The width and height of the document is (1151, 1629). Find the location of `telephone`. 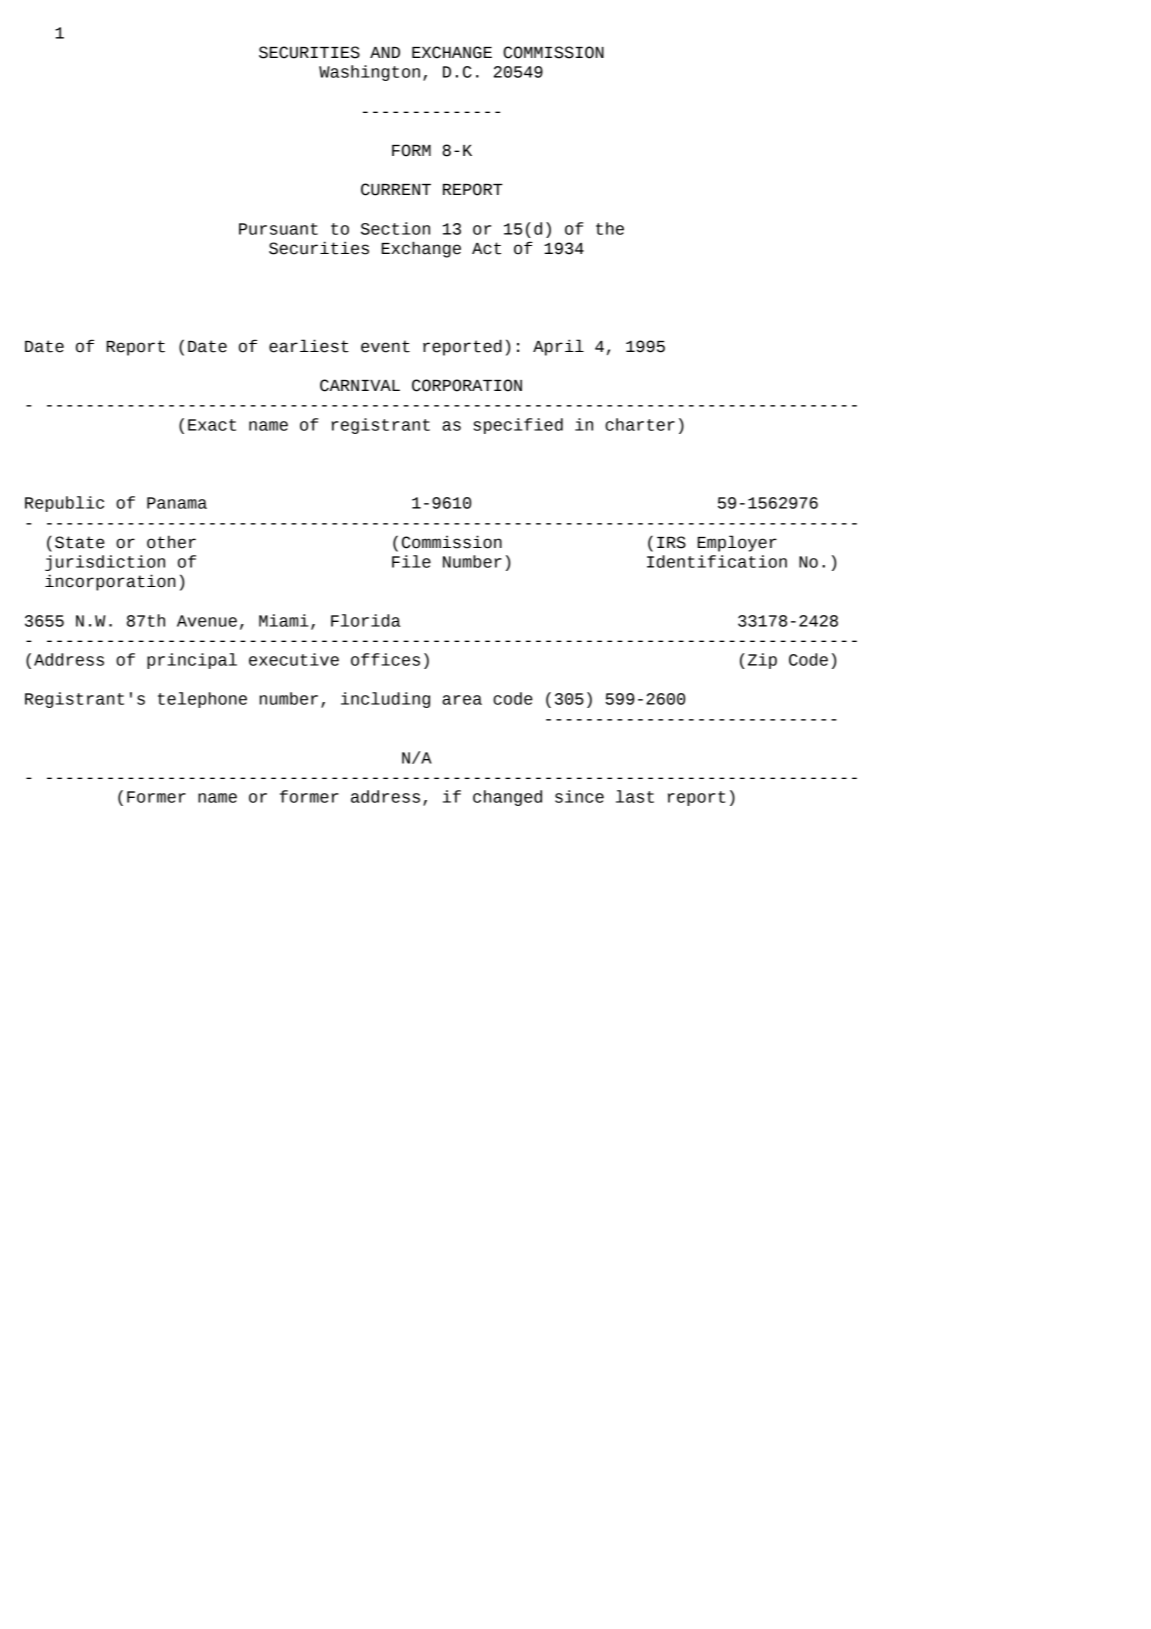

telephone is located at coordinates (202, 700).
